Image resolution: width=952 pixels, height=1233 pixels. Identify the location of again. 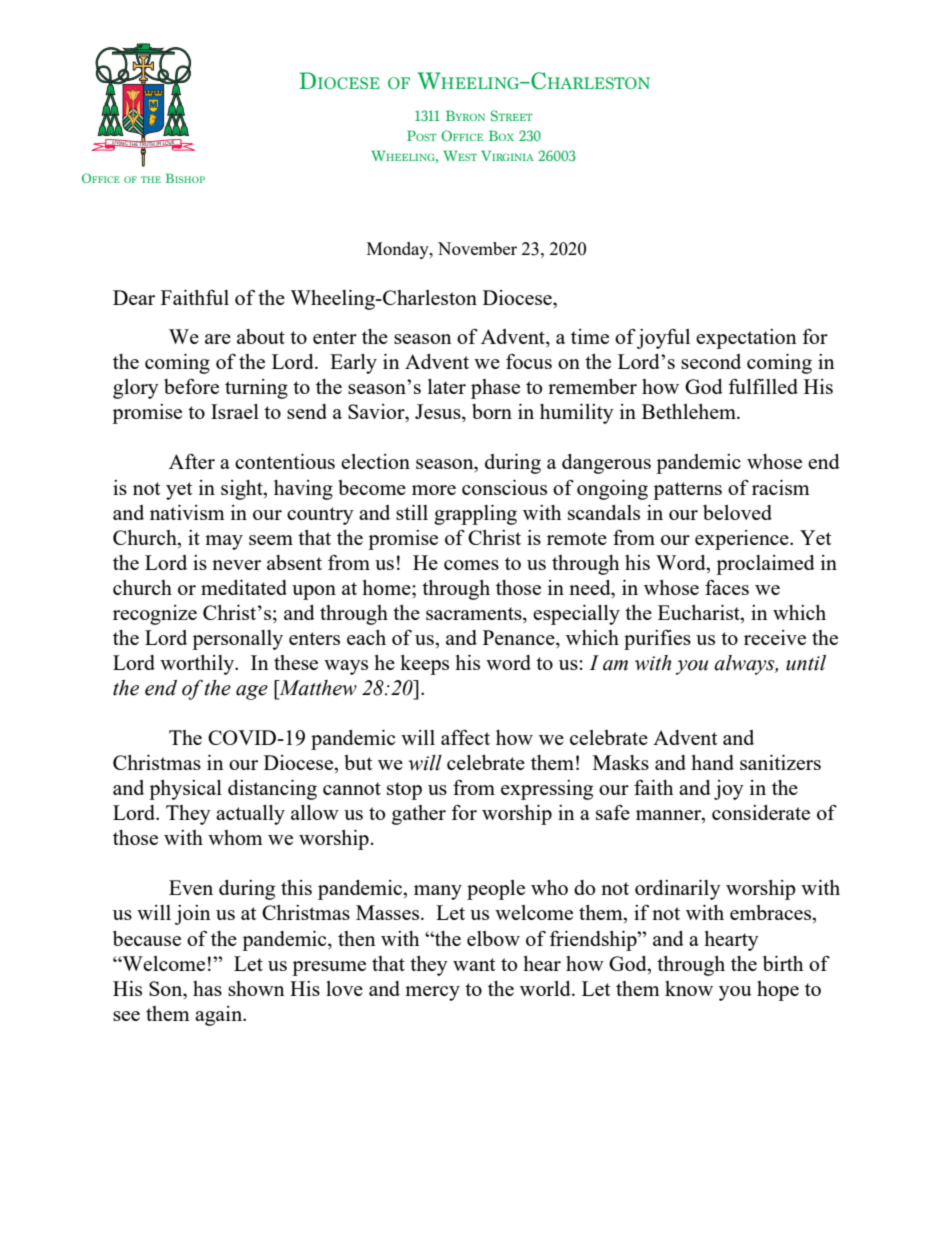
(220, 1016).
